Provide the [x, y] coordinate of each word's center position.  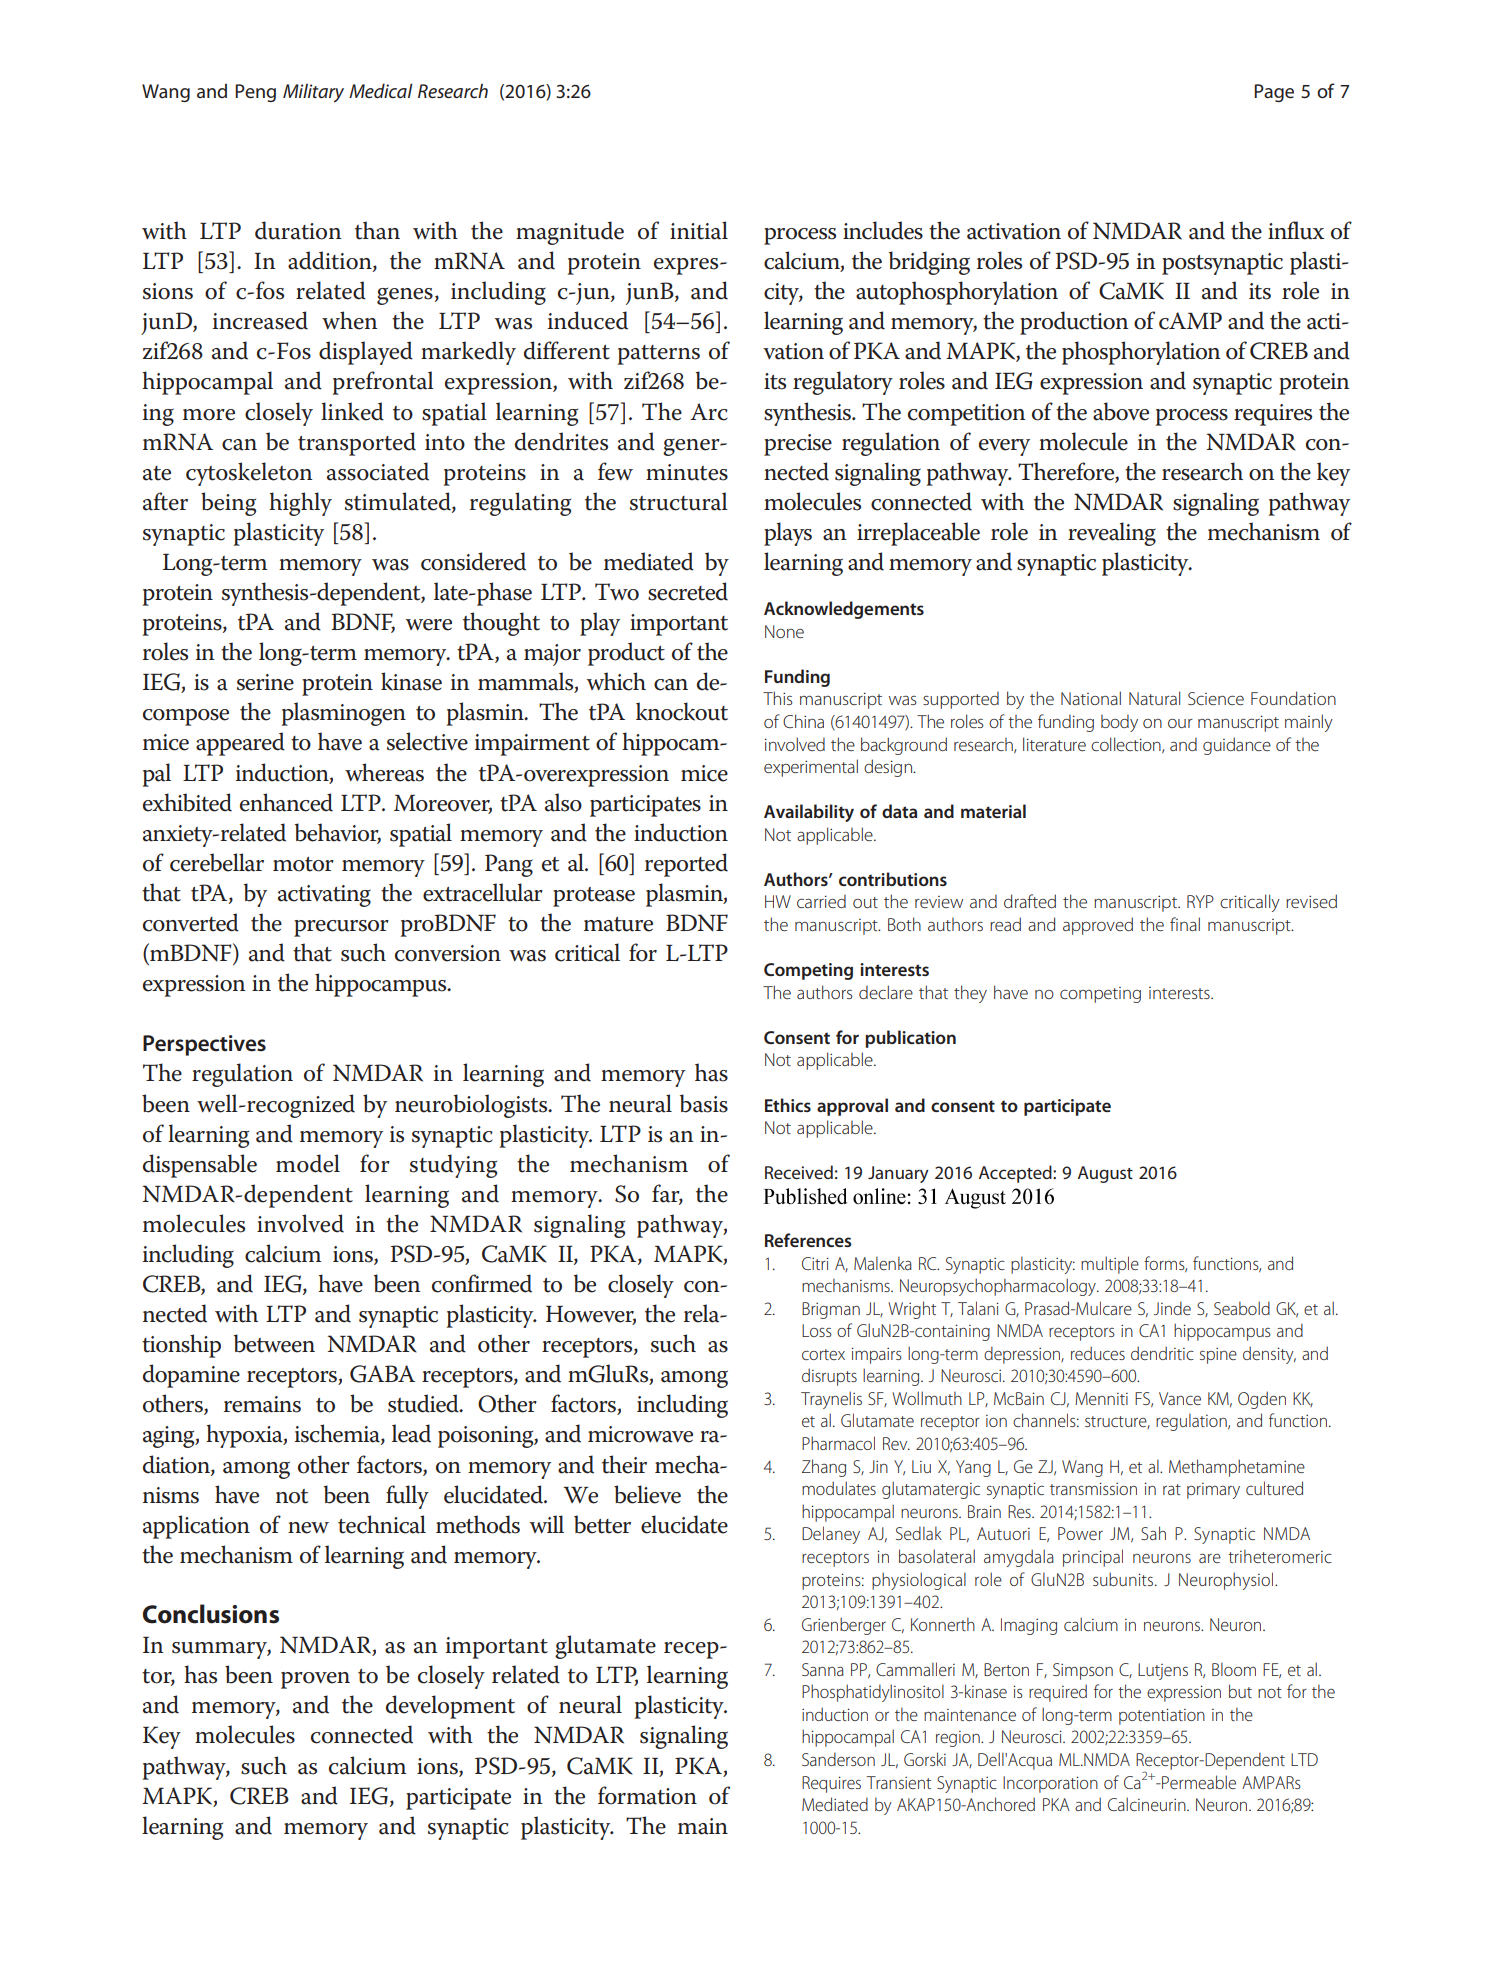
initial [699, 230]
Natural [1154, 698]
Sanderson [838, 1759]
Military [313, 93]
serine [265, 682]
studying [453, 1166]
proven [315, 1680]
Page [1274, 93]
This [778, 698]
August [1105, 1174]
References [808, 1240]
